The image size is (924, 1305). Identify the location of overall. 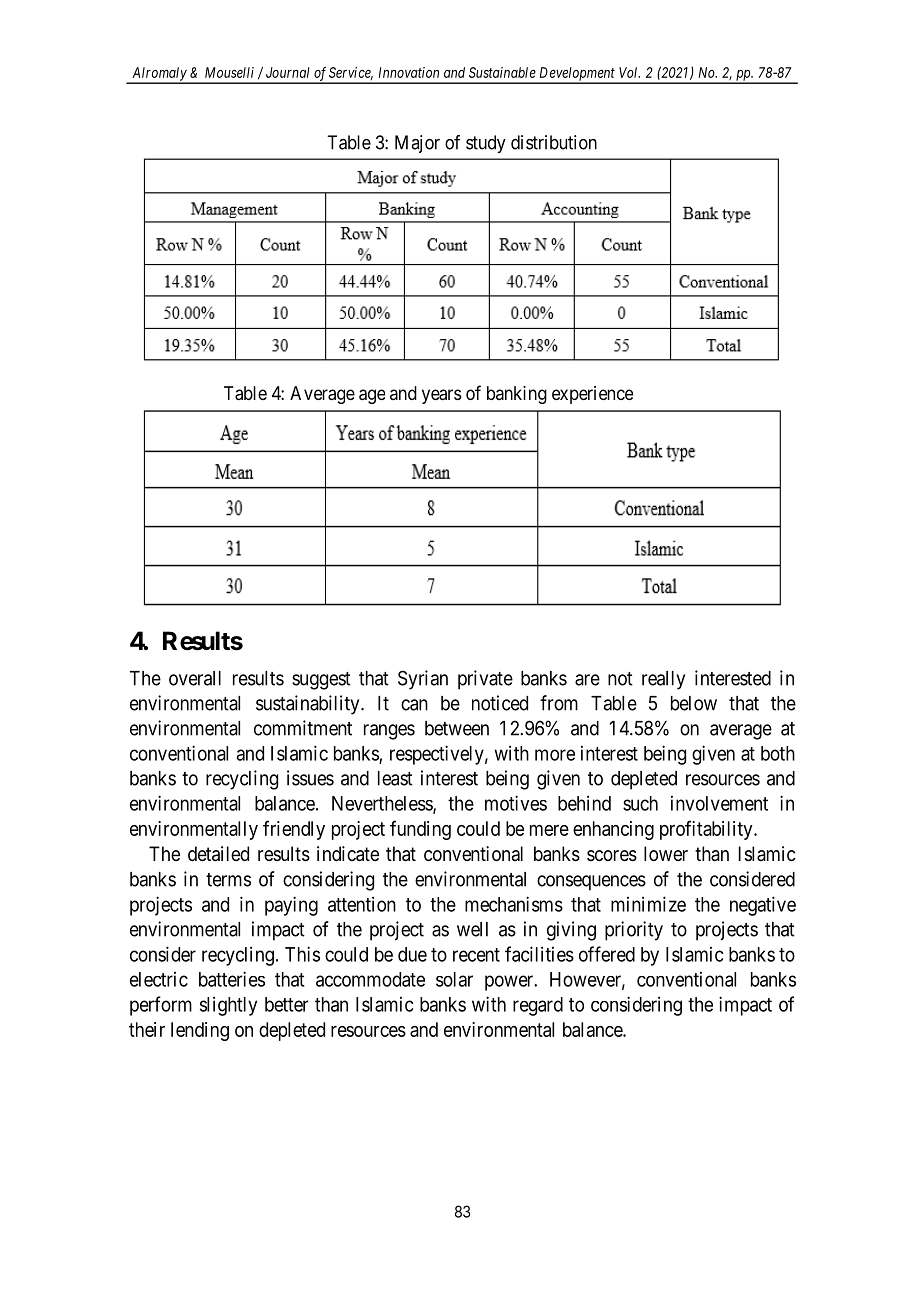
(195, 678).
